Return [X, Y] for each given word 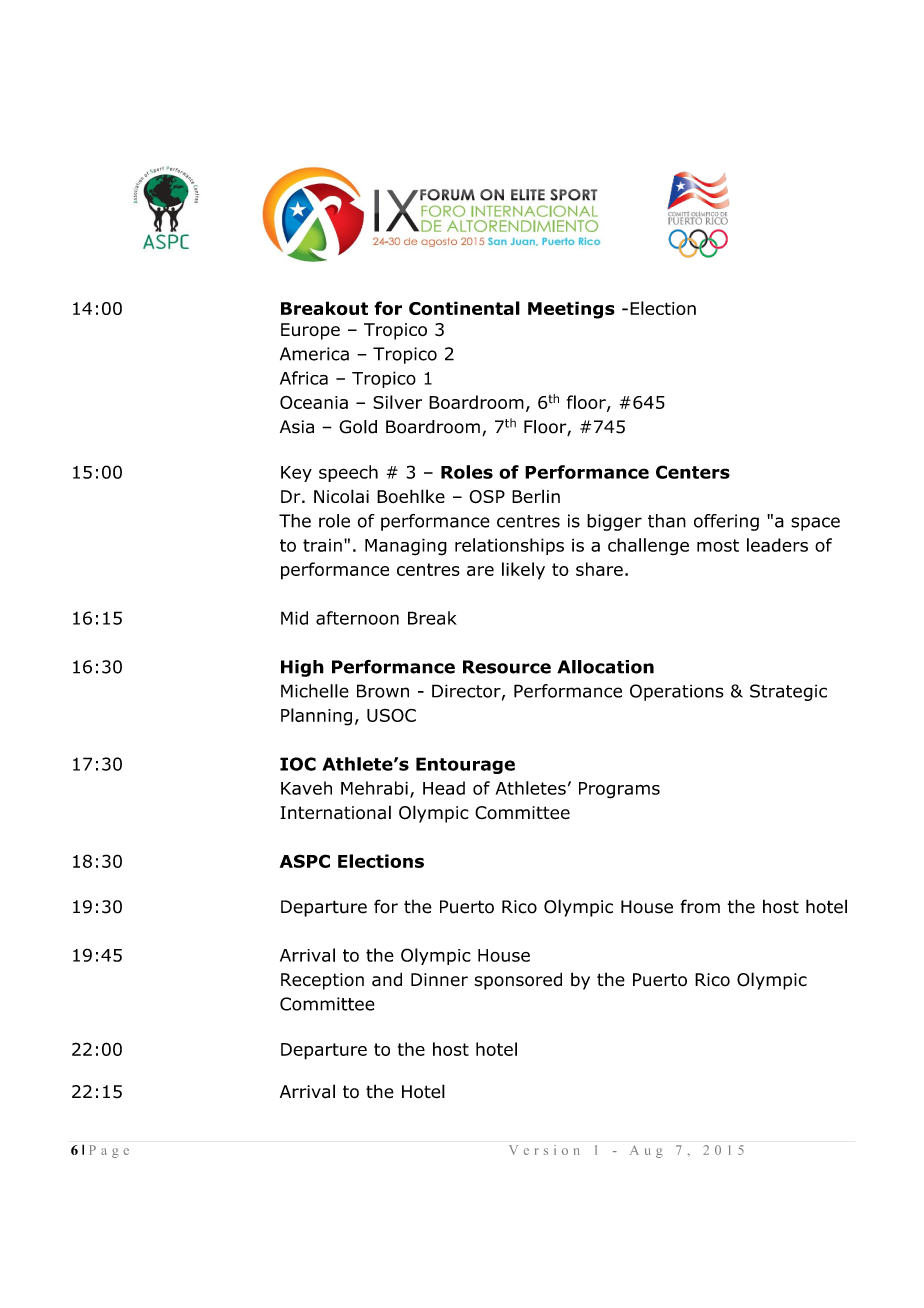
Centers [693, 472]
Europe [310, 331]
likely [523, 571]
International [335, 812]
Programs [619, 790]
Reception [322, 981]
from [700, 906]
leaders [777, 545]
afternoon [357, 618]
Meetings [571, 310]
